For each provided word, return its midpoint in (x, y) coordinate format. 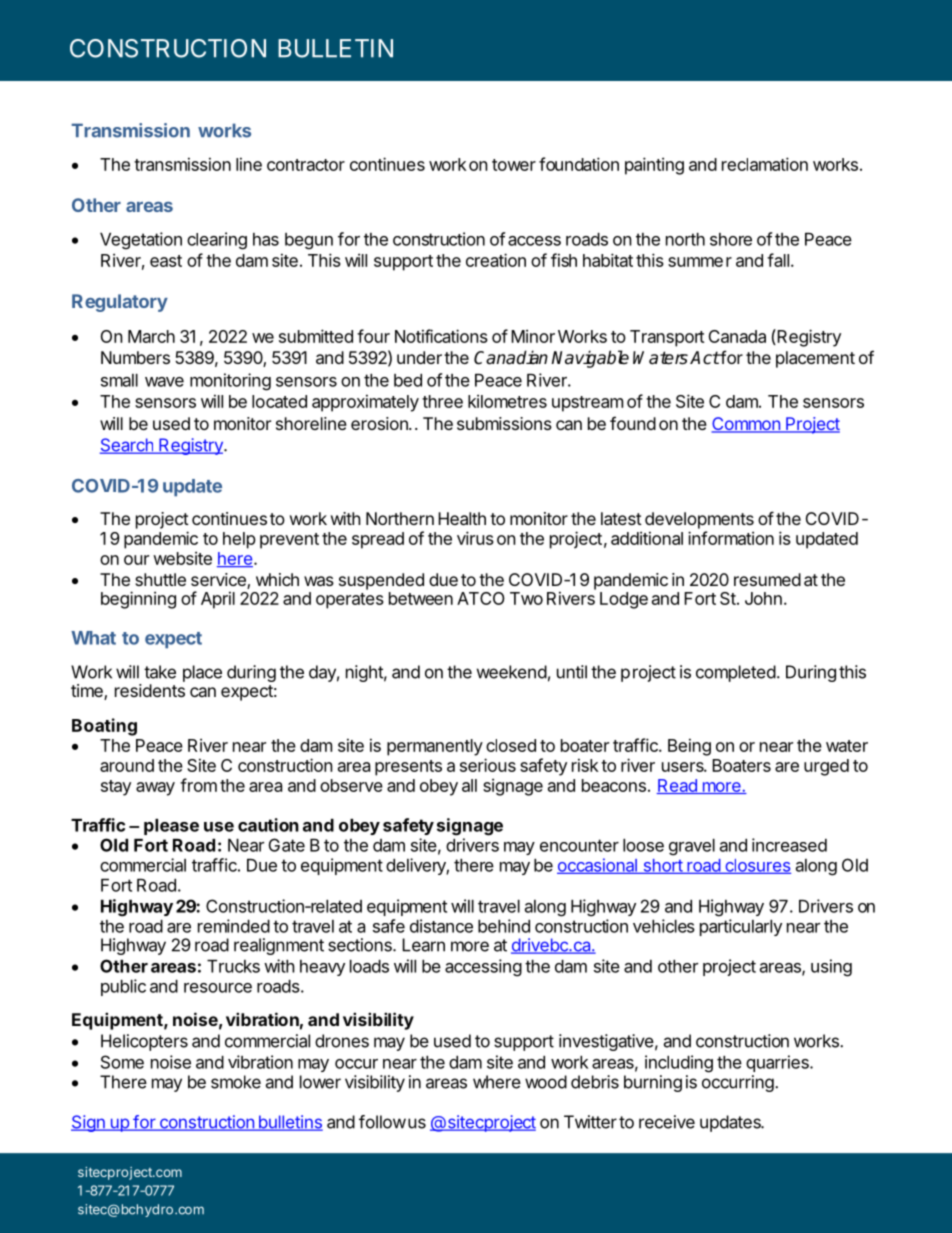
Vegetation (141, 241)
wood (546, 1082)
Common (746, 425)
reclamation (765, 164)
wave (164, 382)
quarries (778, 1063)
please (171, 827)
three (442, 401)
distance (441, 926)
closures (757, 866)
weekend (512, 672)
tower (514, 165)
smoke (236, 1082)
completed (736, 673)
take (160, 672)
